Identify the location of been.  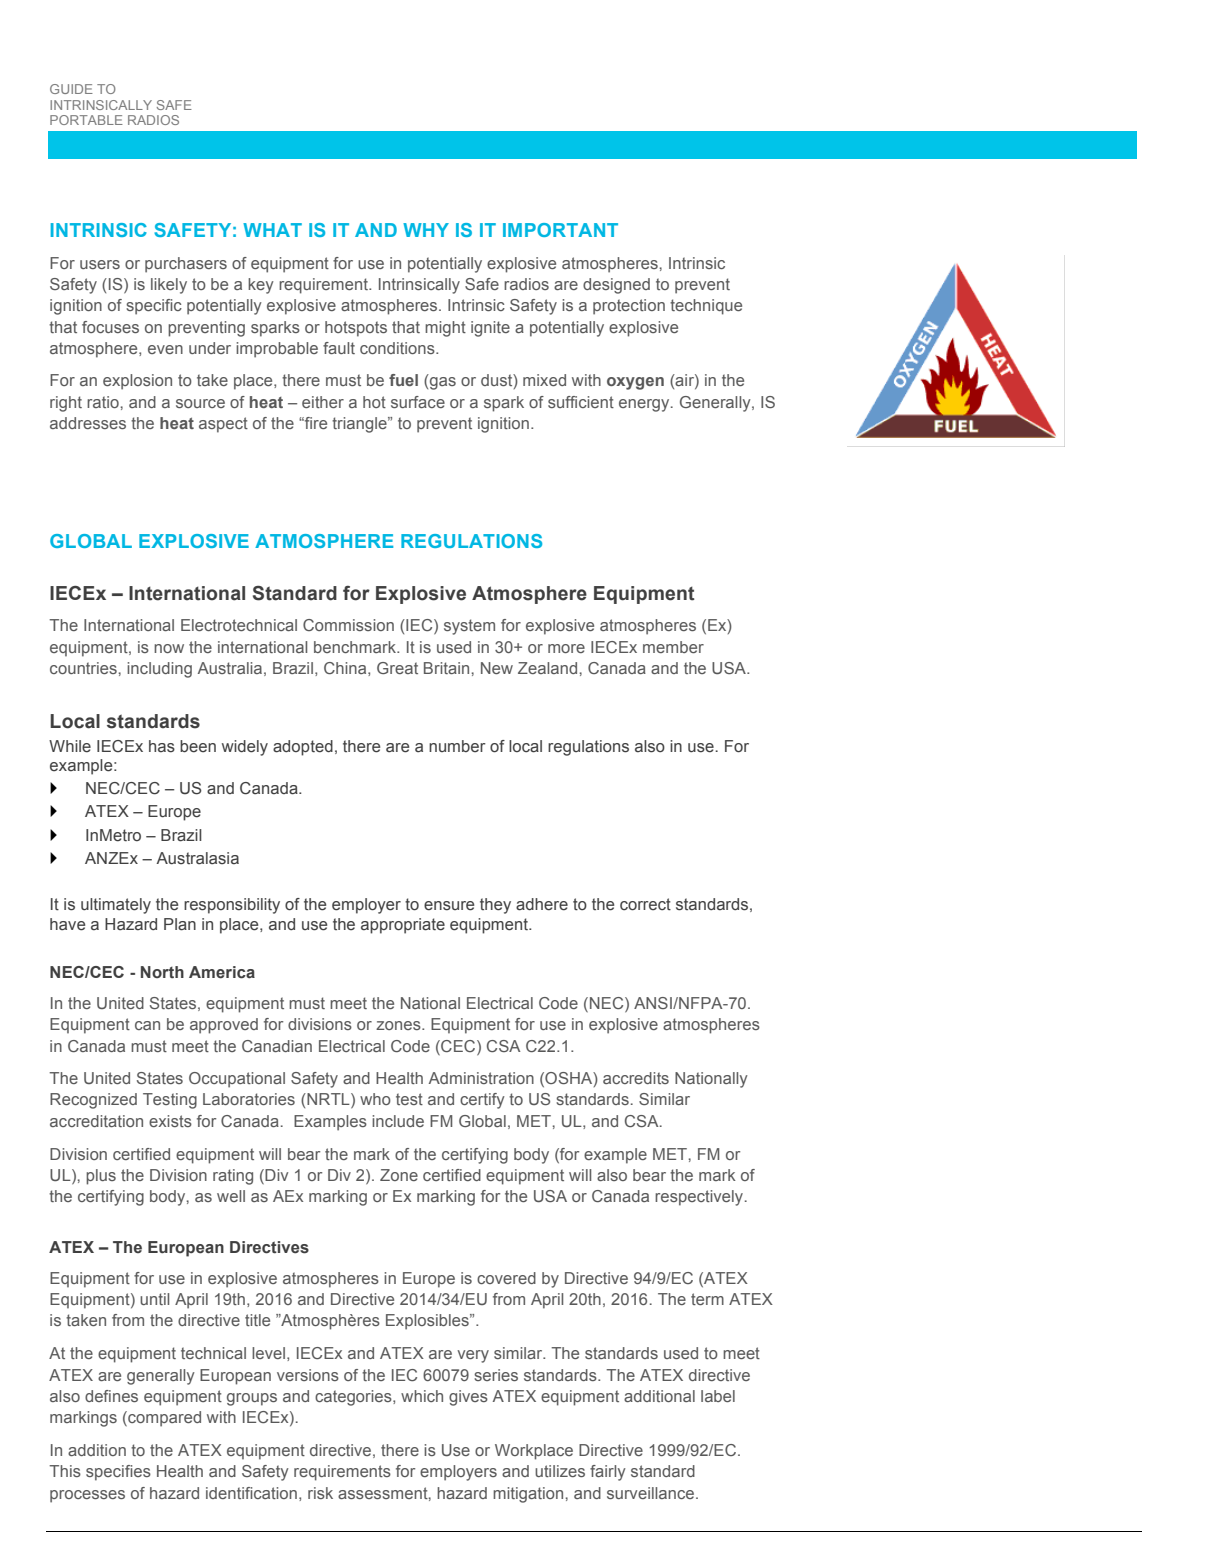
(198, 746).
